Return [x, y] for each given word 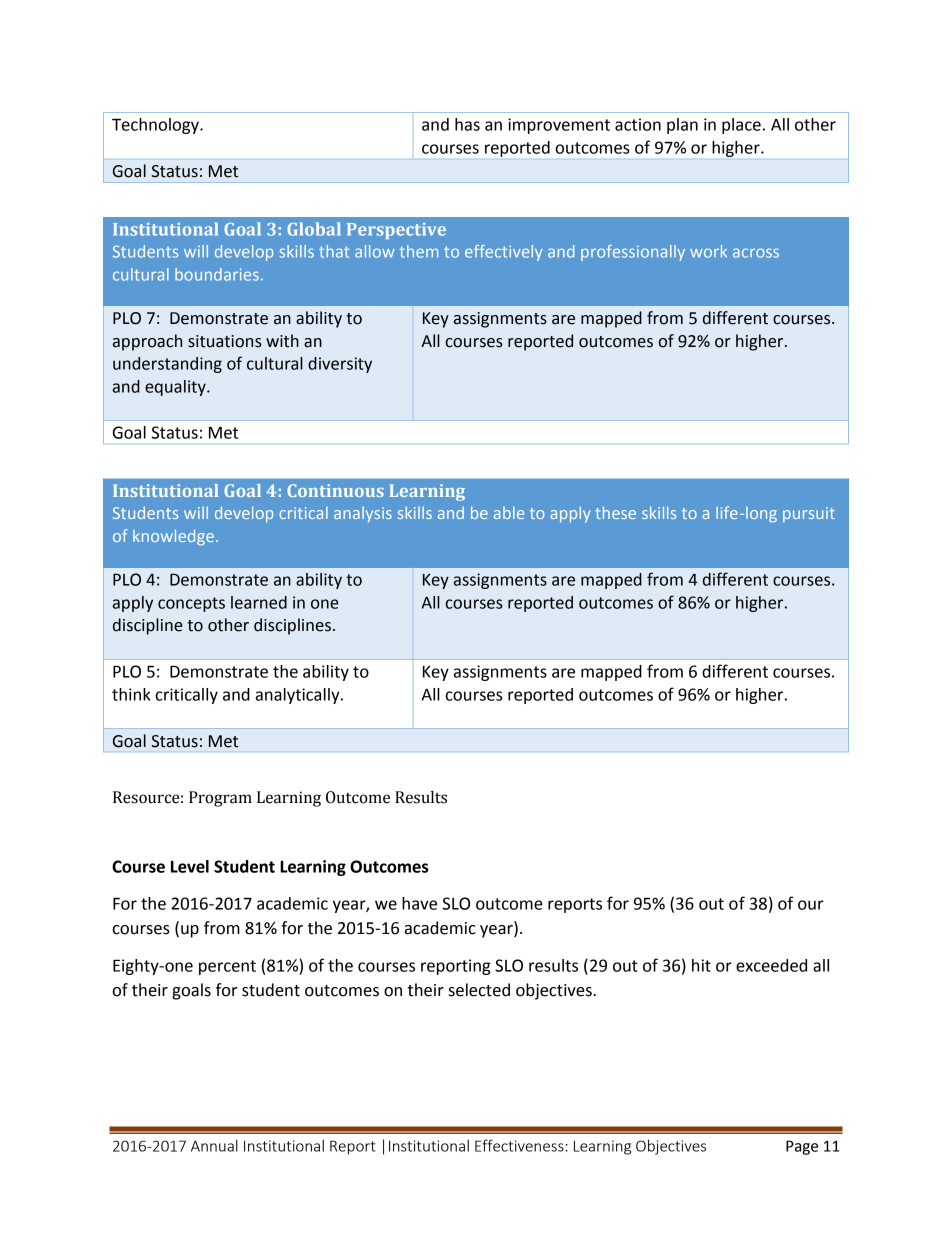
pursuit [809, 514]
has [467, 124]
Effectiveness [519, 1145]
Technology [156, 126]
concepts [191, 604]
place [741, 126]
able [509, 513]
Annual [214, 1145]
